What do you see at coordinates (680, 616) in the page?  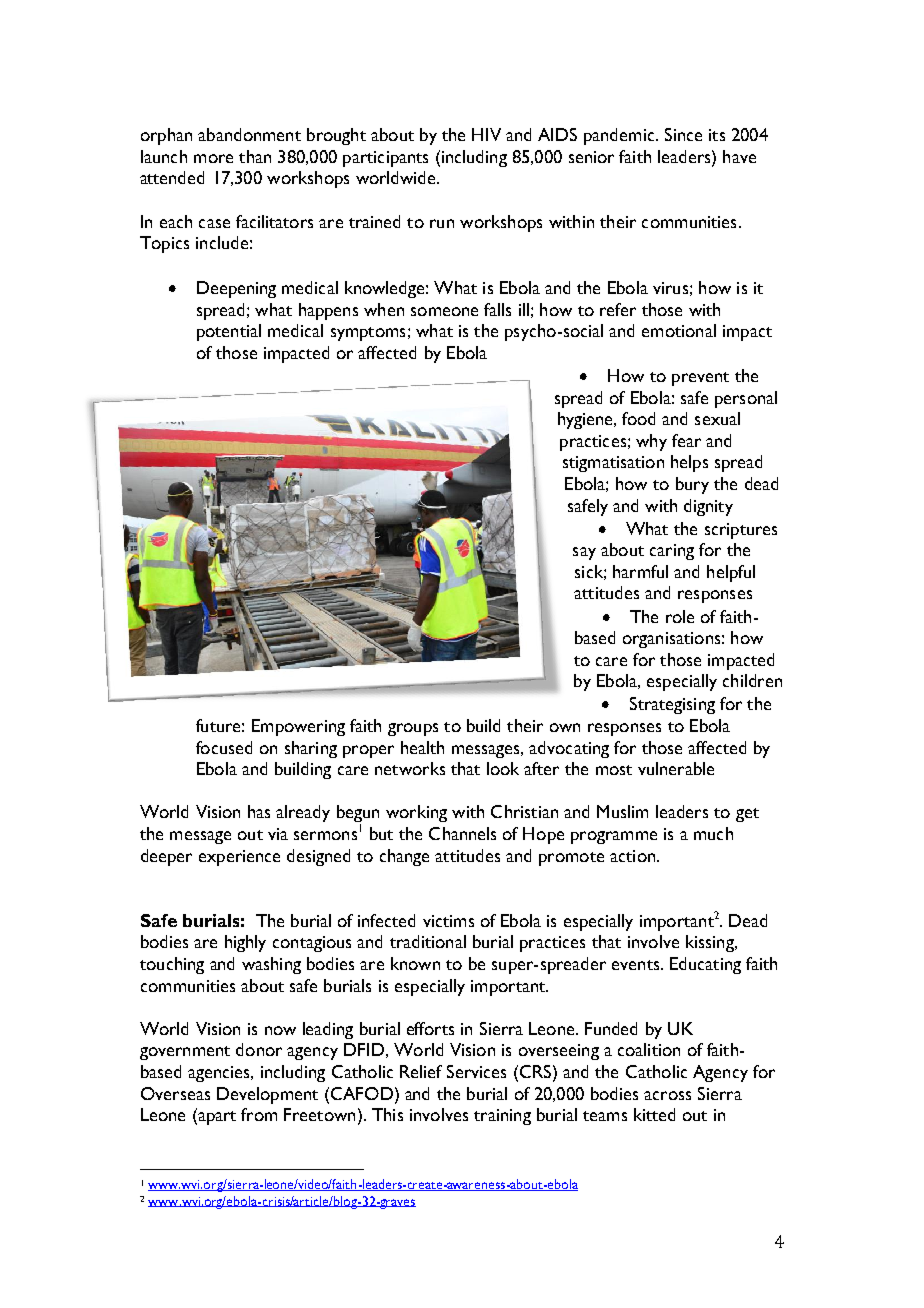 I see `role` at bounding box center [680, 616].
